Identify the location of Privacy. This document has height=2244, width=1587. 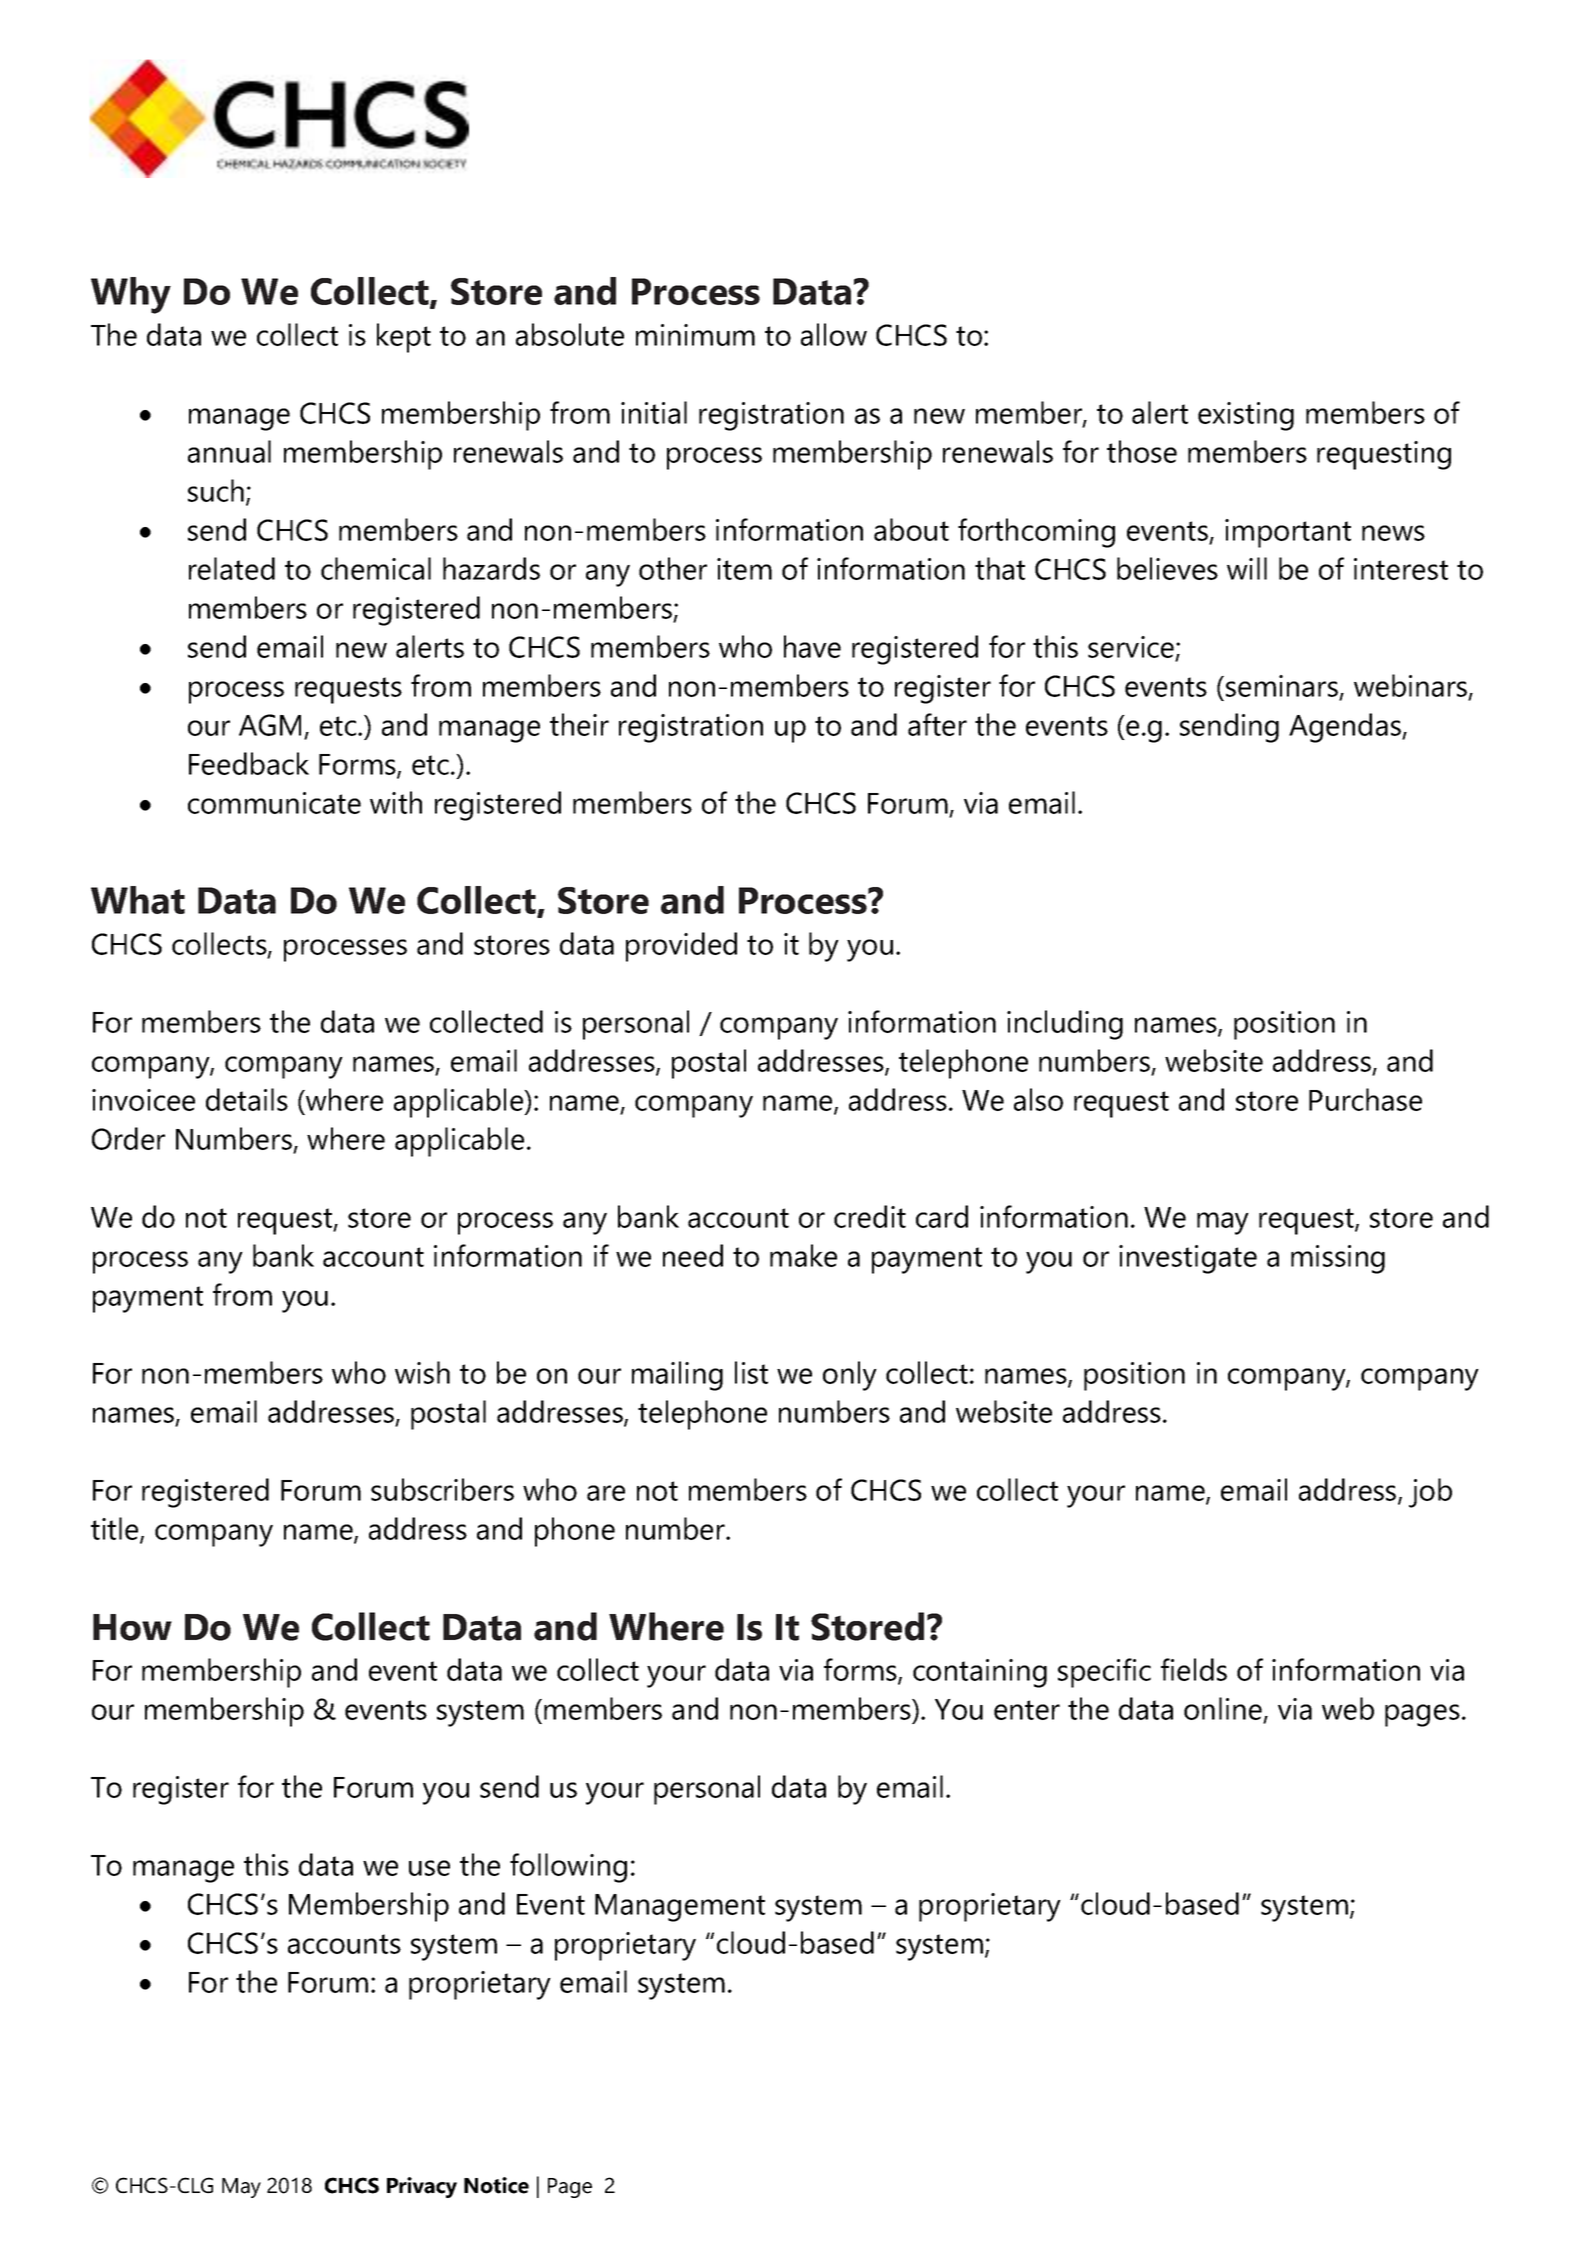
(422, 2187).
